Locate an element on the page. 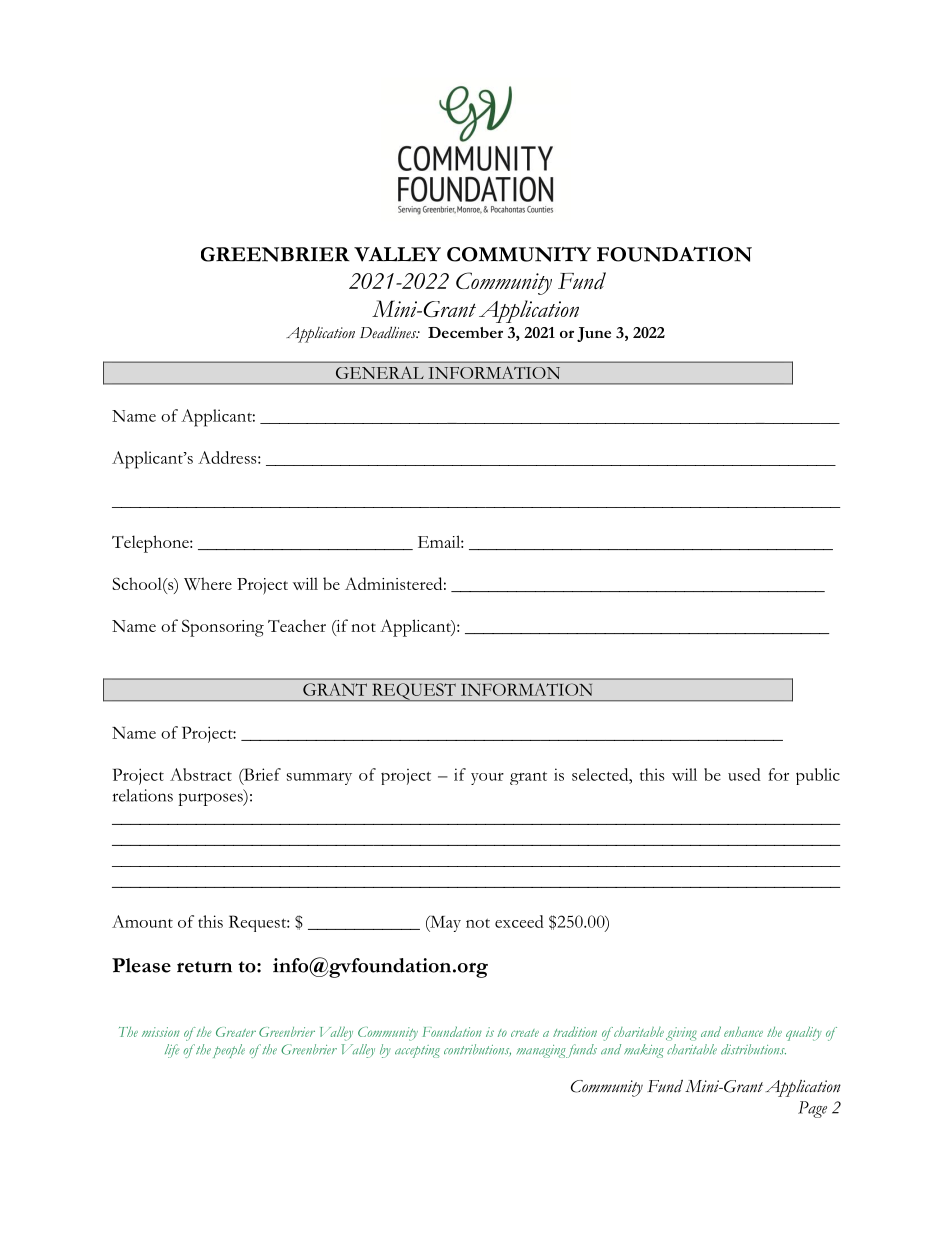 Image resolution: width=952 pixels, height=1233 pixels. Abstract is located at coordinates (201, 774).
